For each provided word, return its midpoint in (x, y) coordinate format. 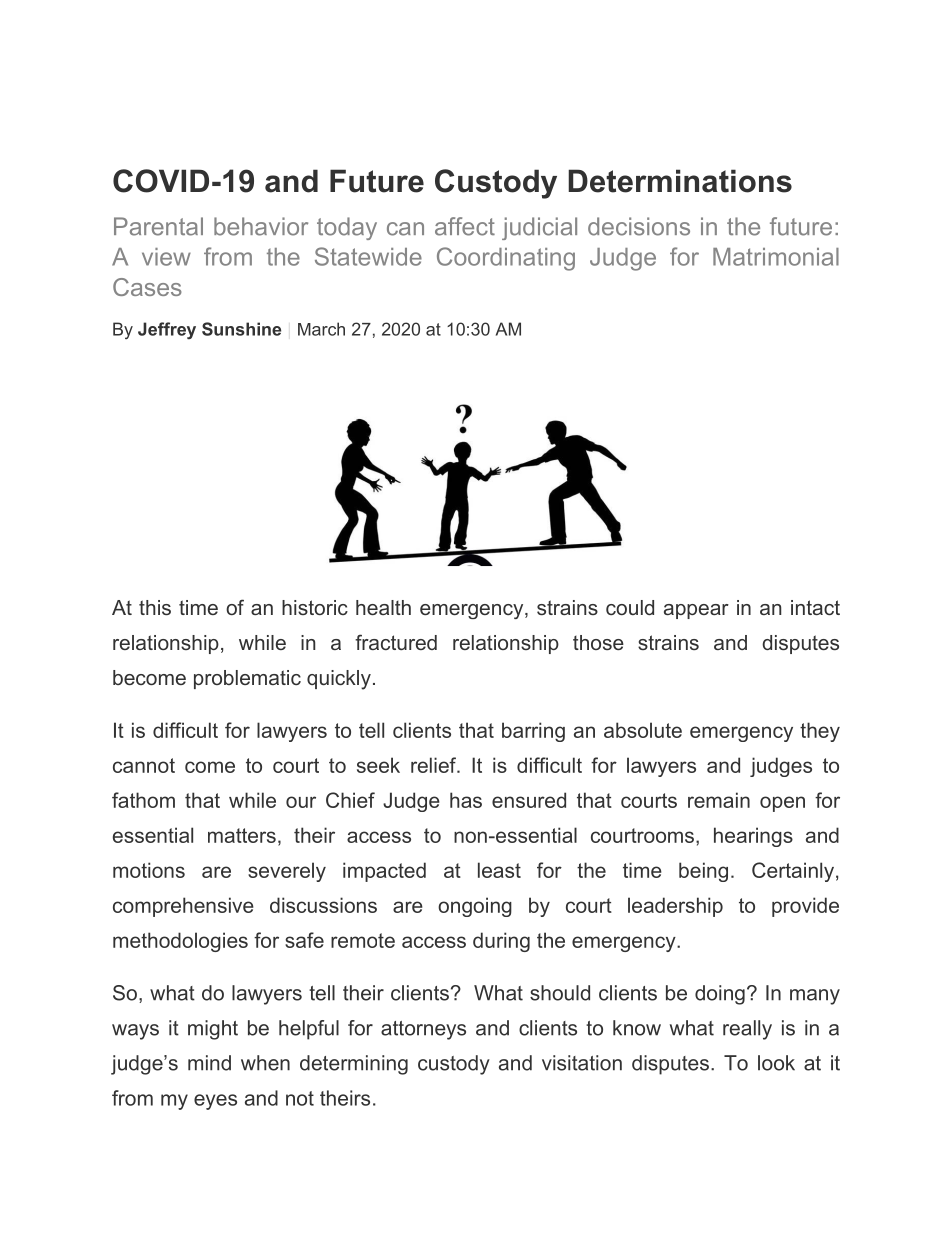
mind (209, 1063)
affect (465, 226)
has (466, 800)
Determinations (680, 181)
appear (696, 611)
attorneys (423, 1030)
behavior (261, 226)
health (383, 607)
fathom (143, 800)
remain (719, 800)
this (155, 607)
